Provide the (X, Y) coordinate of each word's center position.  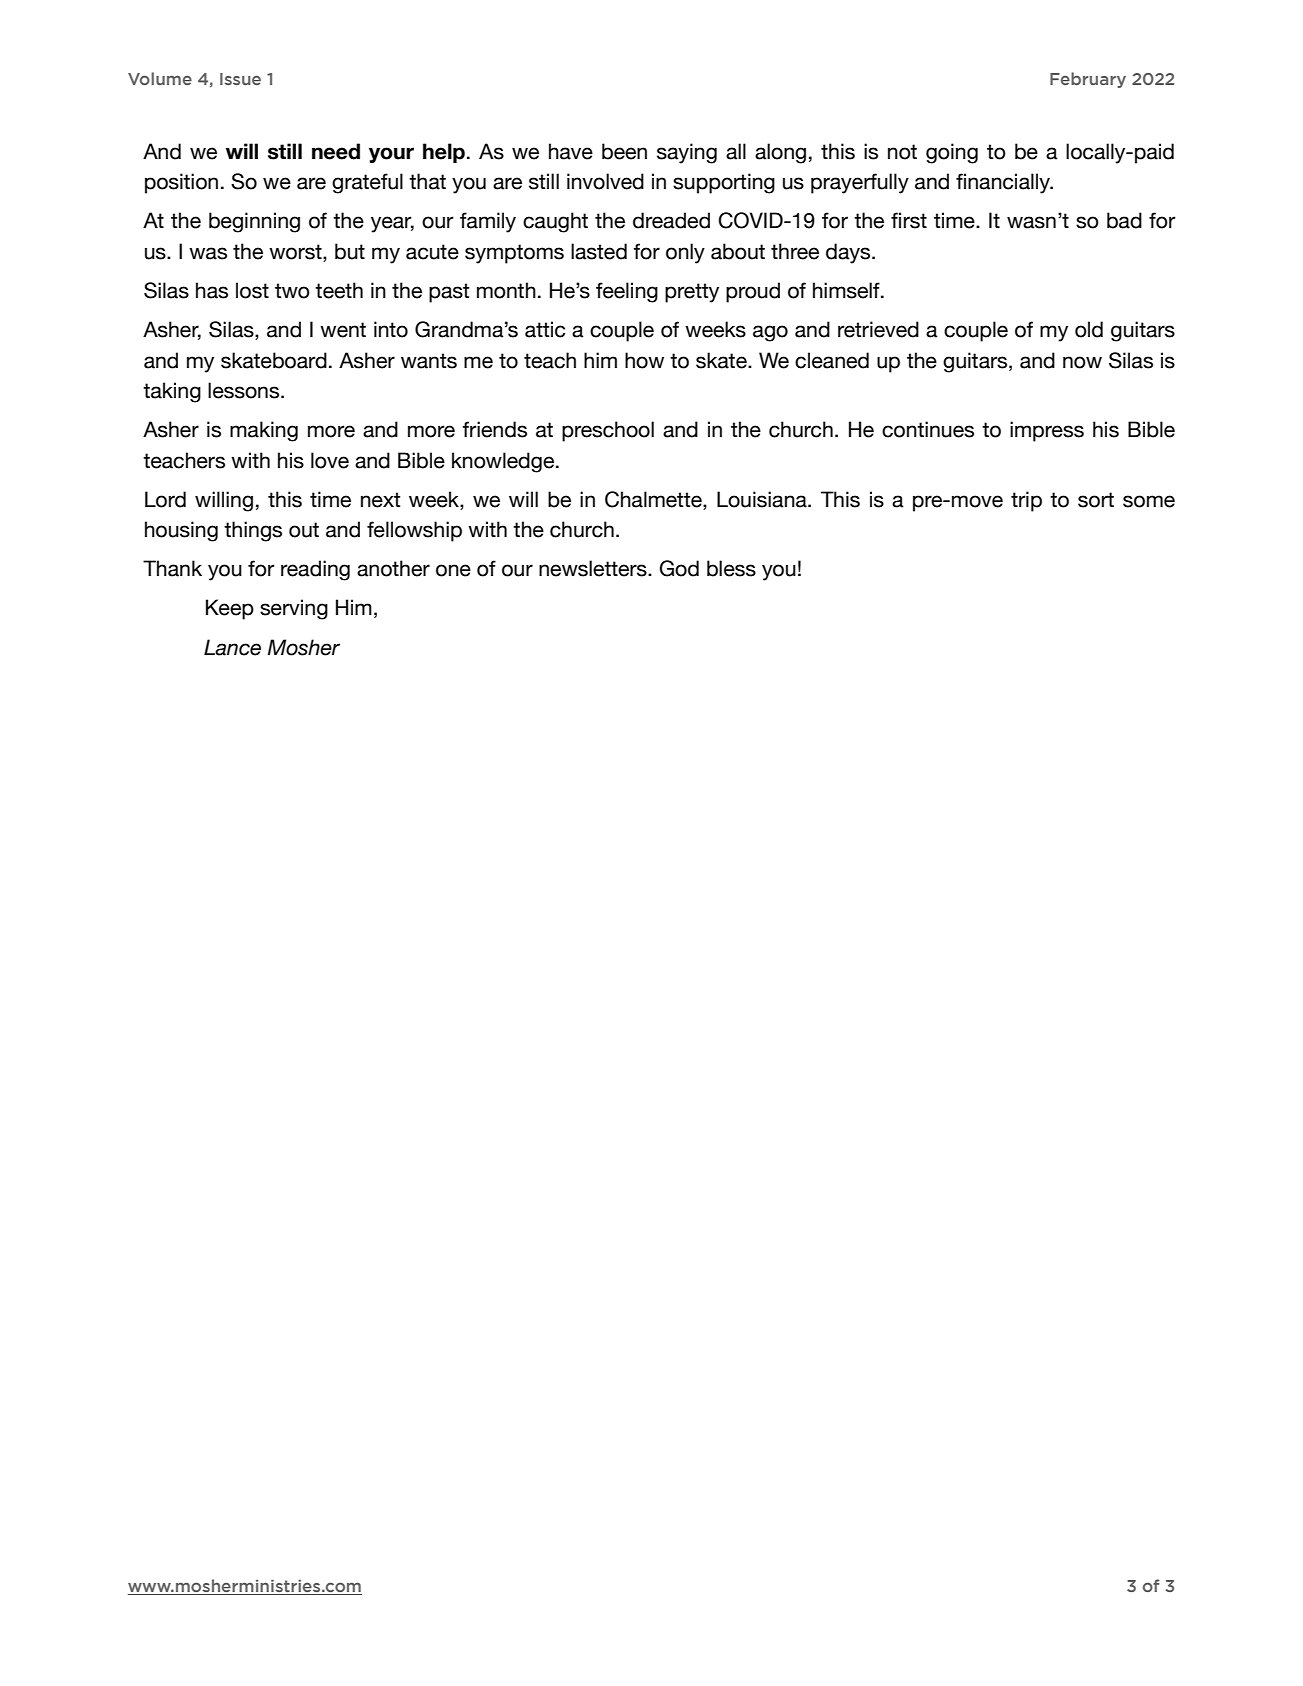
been (624, 151)
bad (1124, 220)
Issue (240, 79)
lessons (245, 390)
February (1088, 80)
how (644, 360)
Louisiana (763, 499)
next (380, 500)
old (1089, 329)
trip (1026, 501)
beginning (254, 222)
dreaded (671, 220)
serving (294, 609)
